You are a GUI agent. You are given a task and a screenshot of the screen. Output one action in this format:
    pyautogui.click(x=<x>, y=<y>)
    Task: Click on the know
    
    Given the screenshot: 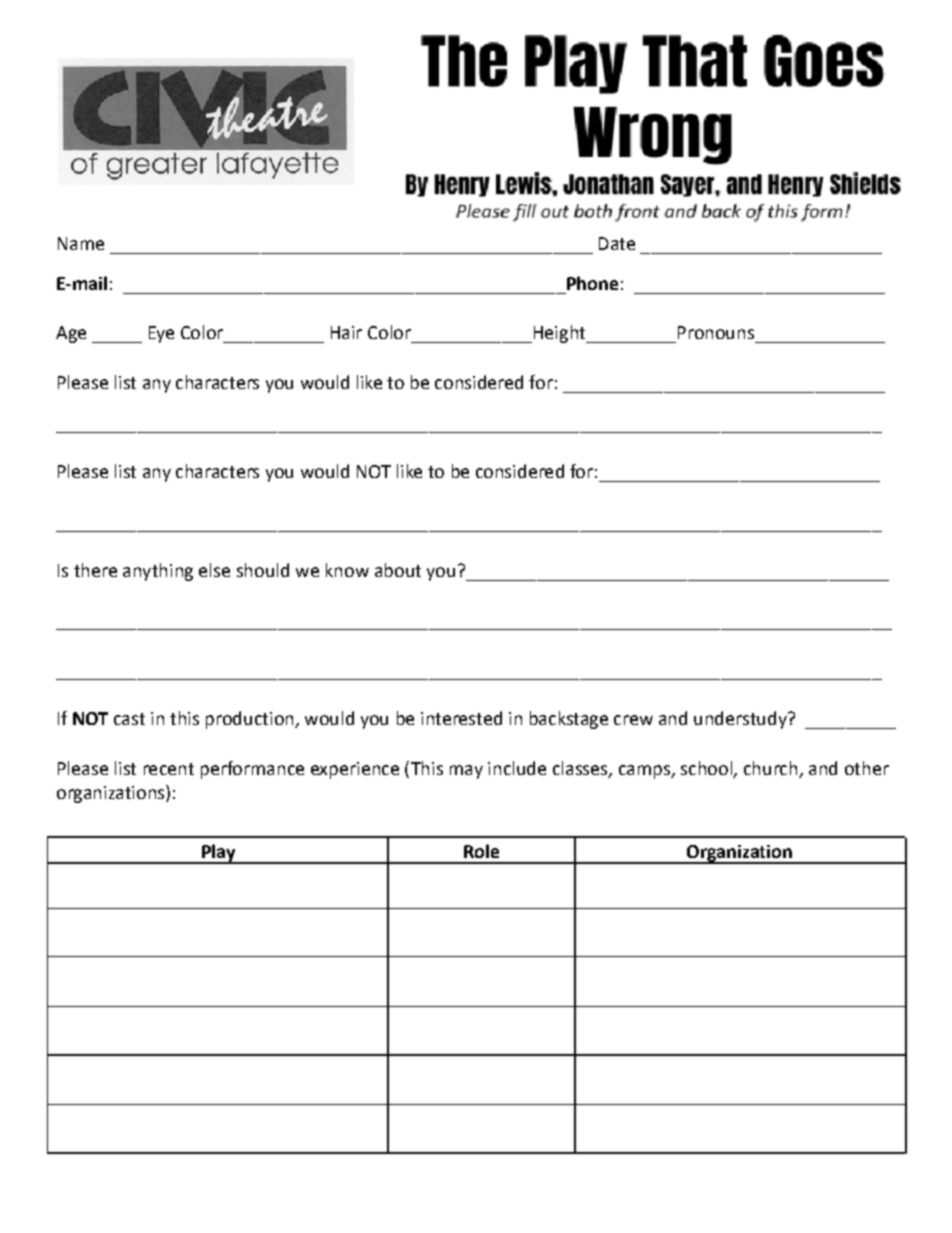 What is the action you would take?
    pyautogui.click(x=347, y=570)
